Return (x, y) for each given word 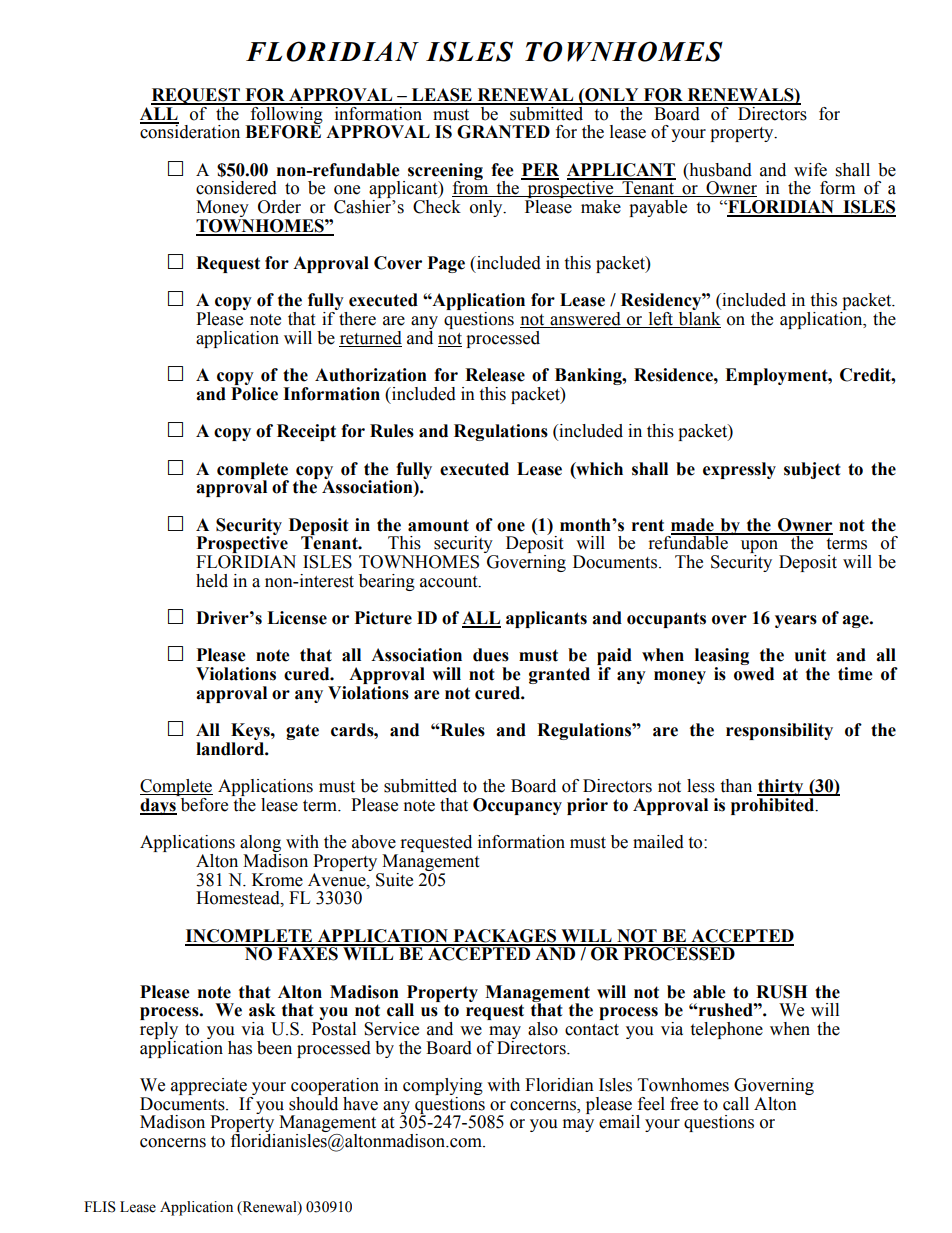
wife (810, 170)
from (471, 188)
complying (443, 1088)
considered (236, 188)
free (684, 1104)
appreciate (209, 1086)
